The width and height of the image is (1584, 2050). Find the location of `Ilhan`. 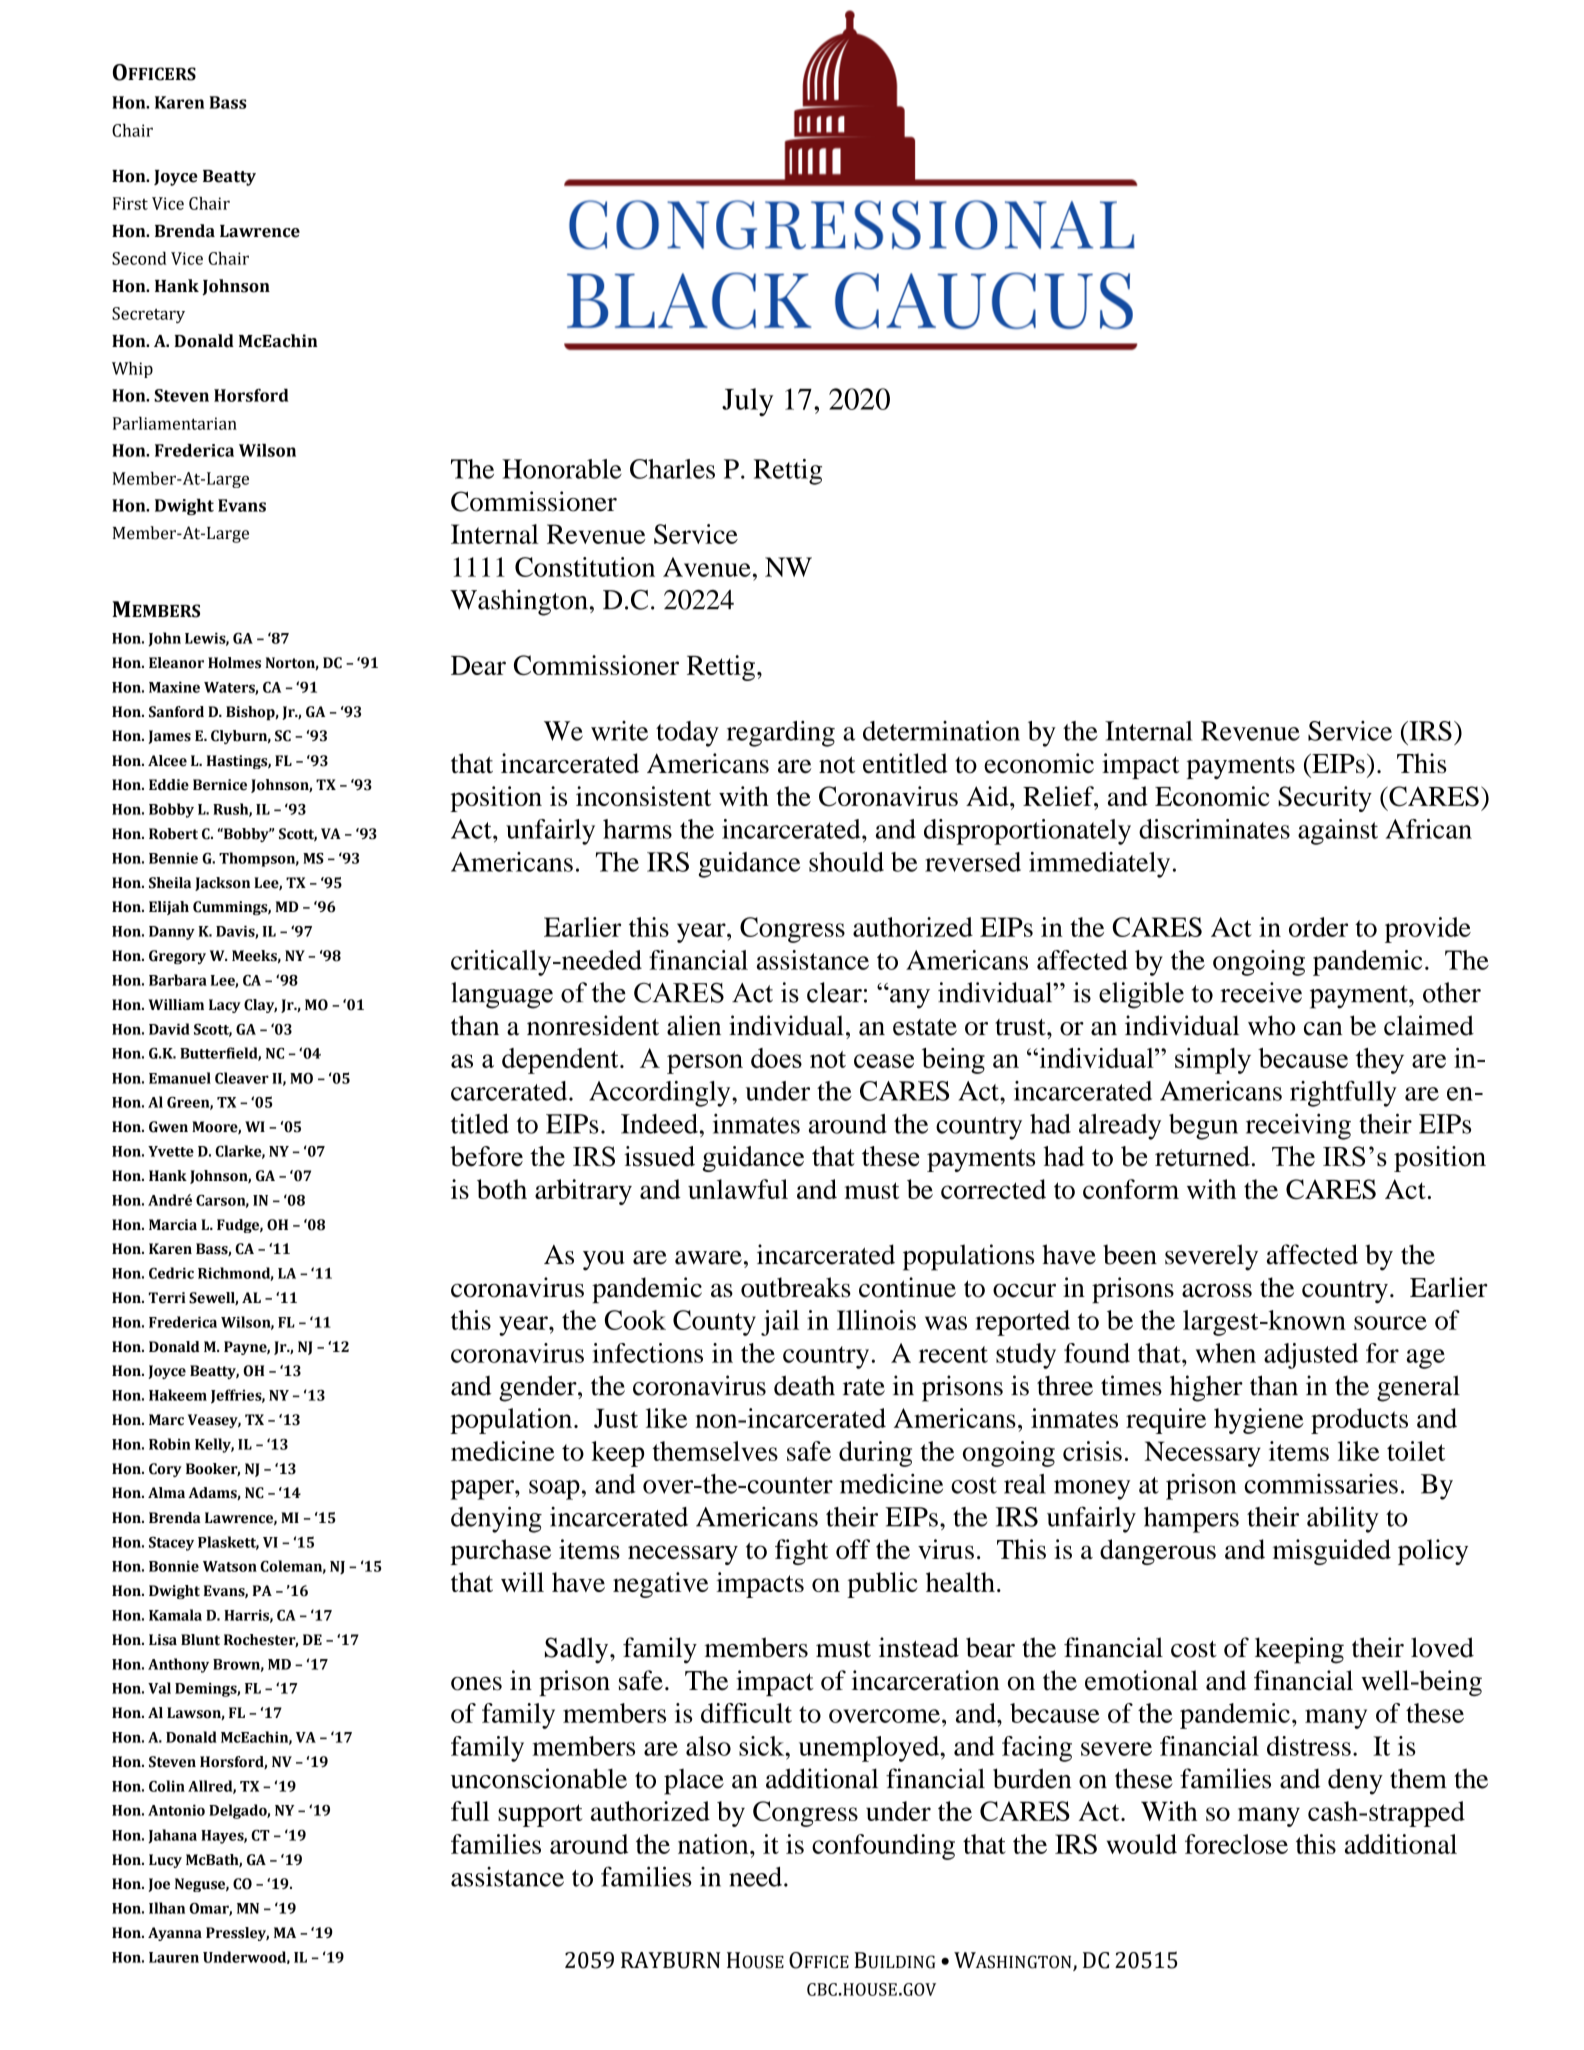

Ilhan is located at coordinates (167, 1908).
